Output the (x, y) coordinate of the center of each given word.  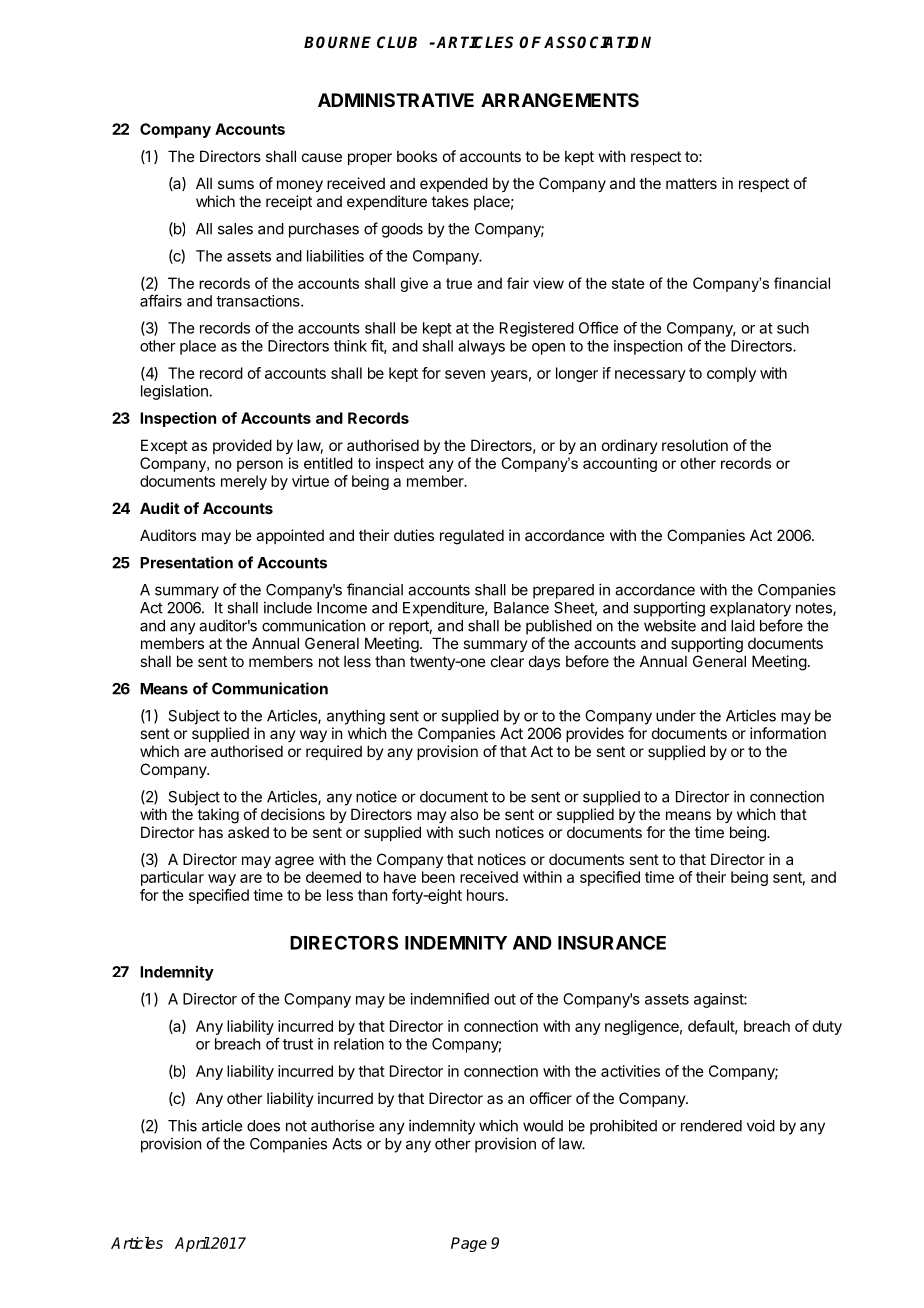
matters (691, 183)
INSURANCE (612, 942)
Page (469, 1244)
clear (507, 661)
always (481, 347)
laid (743, 625)
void (761, 1125)
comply (731, 374)
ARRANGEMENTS (560, 100)
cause (322, 157)
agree (294, 862)
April (192, 1244)
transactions (259, 301)
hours (485, 895)
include (288, 607)
